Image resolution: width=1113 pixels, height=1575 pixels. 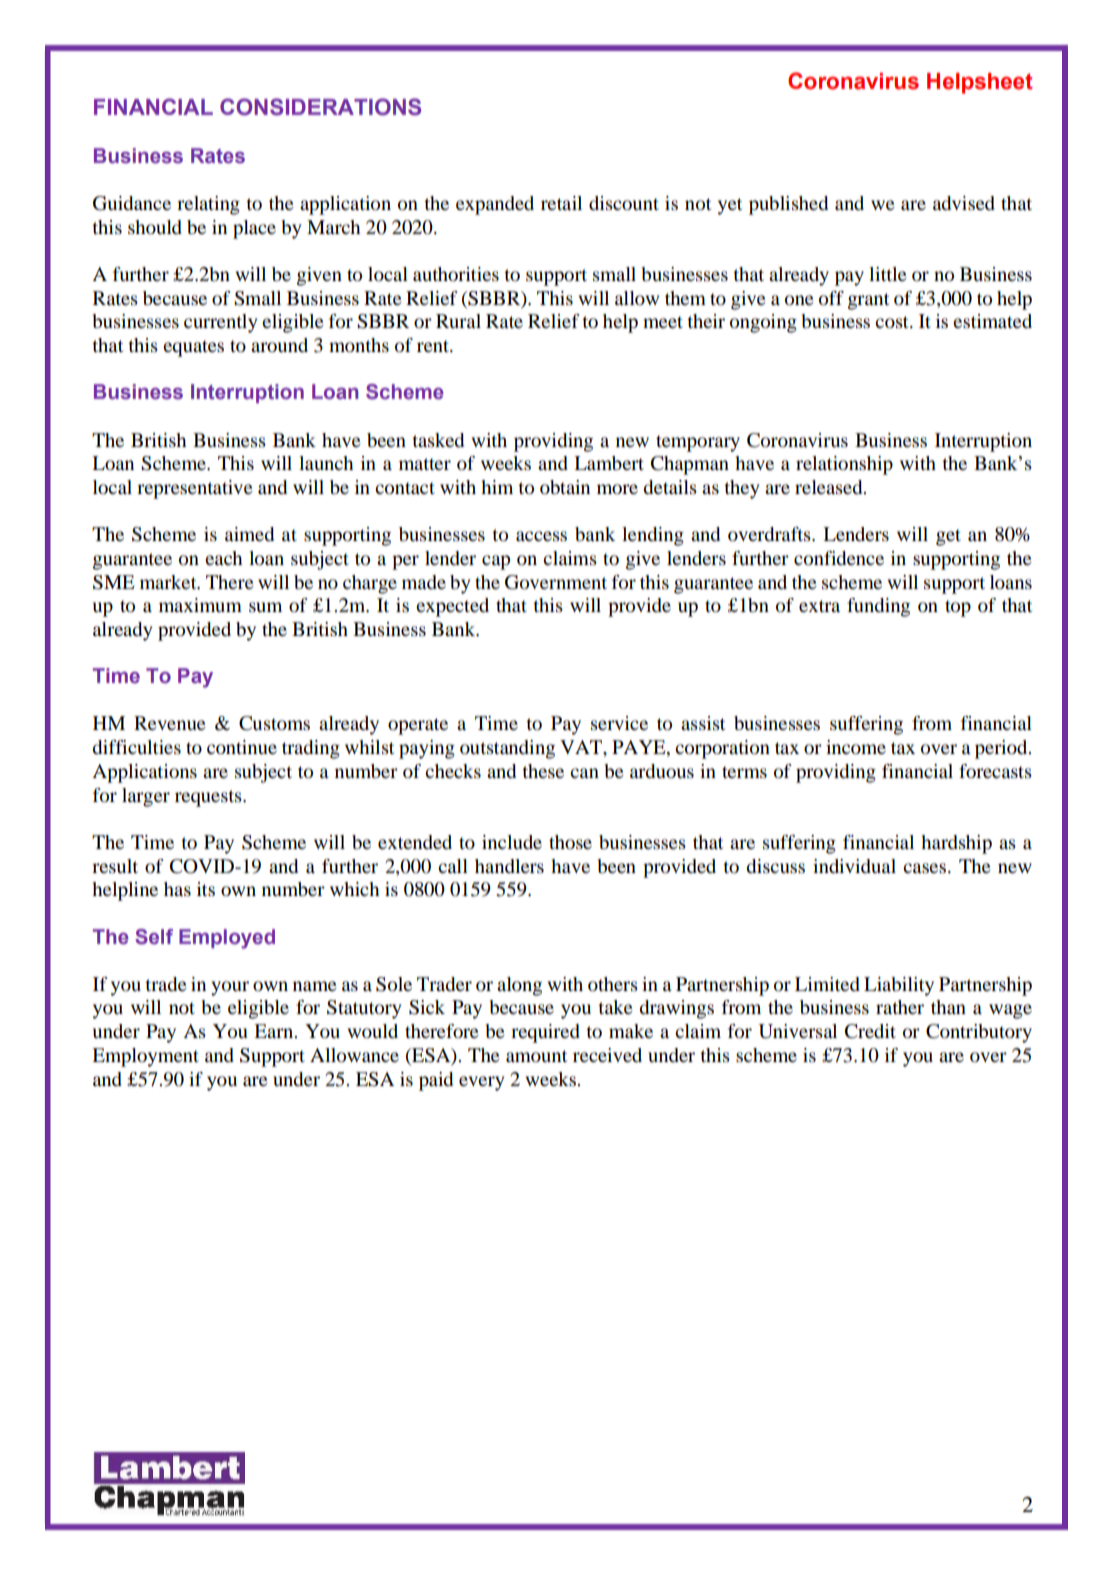 I want to click on Lambert, so click(x=609, y=463).
